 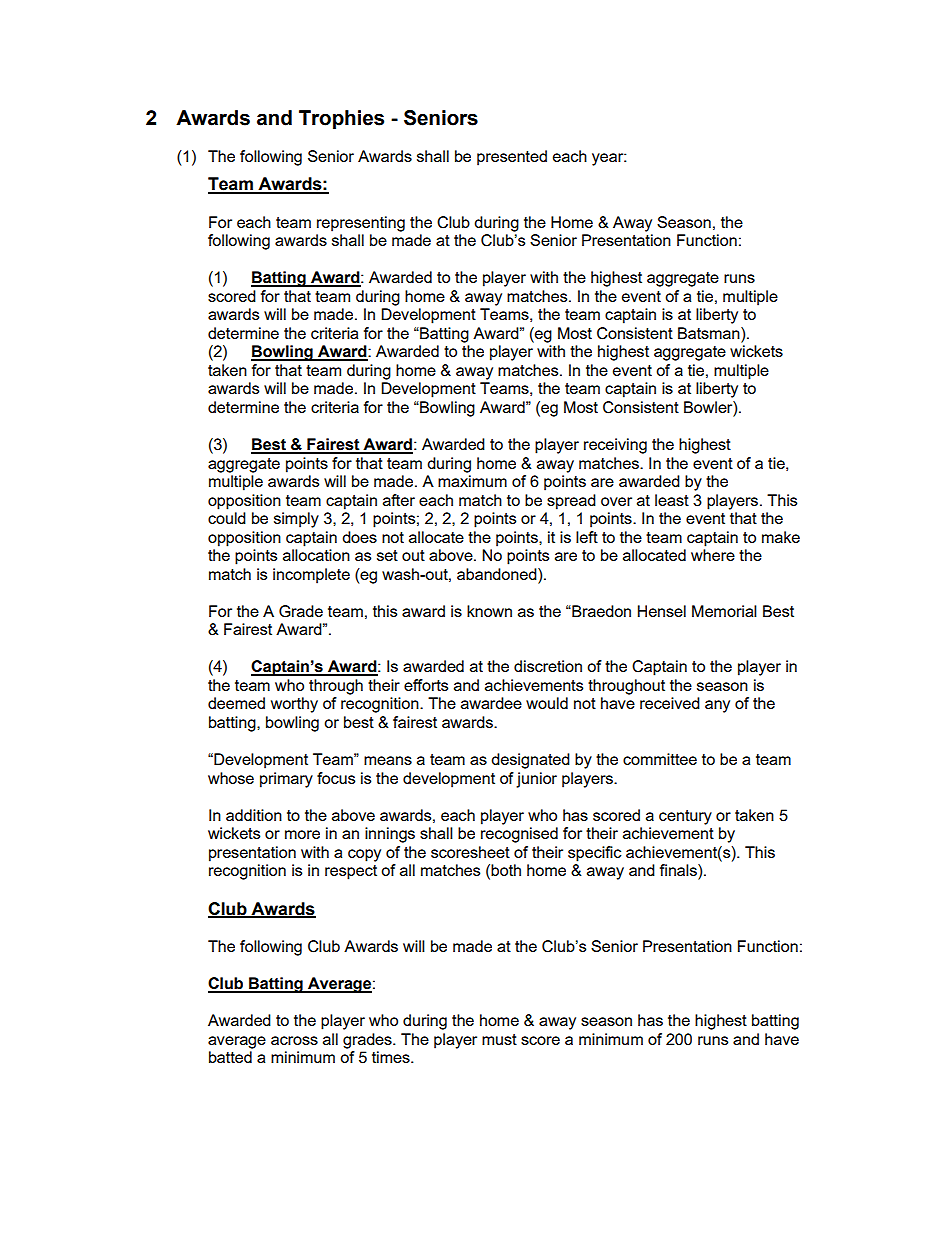 I want to click on incomplete, so click(x=311, y=576).
